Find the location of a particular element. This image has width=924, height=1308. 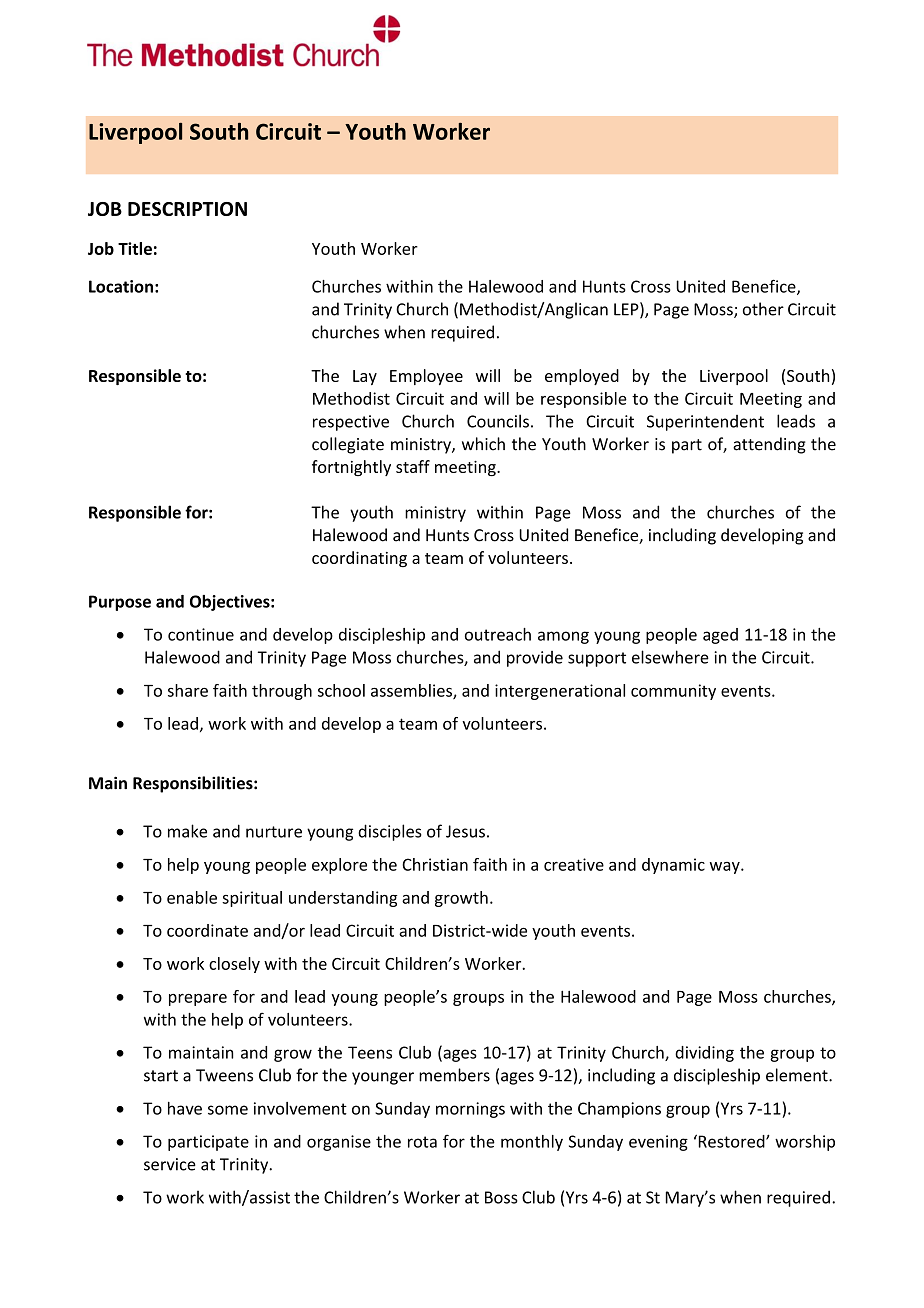

provide is located at coordinates (535, 659).
